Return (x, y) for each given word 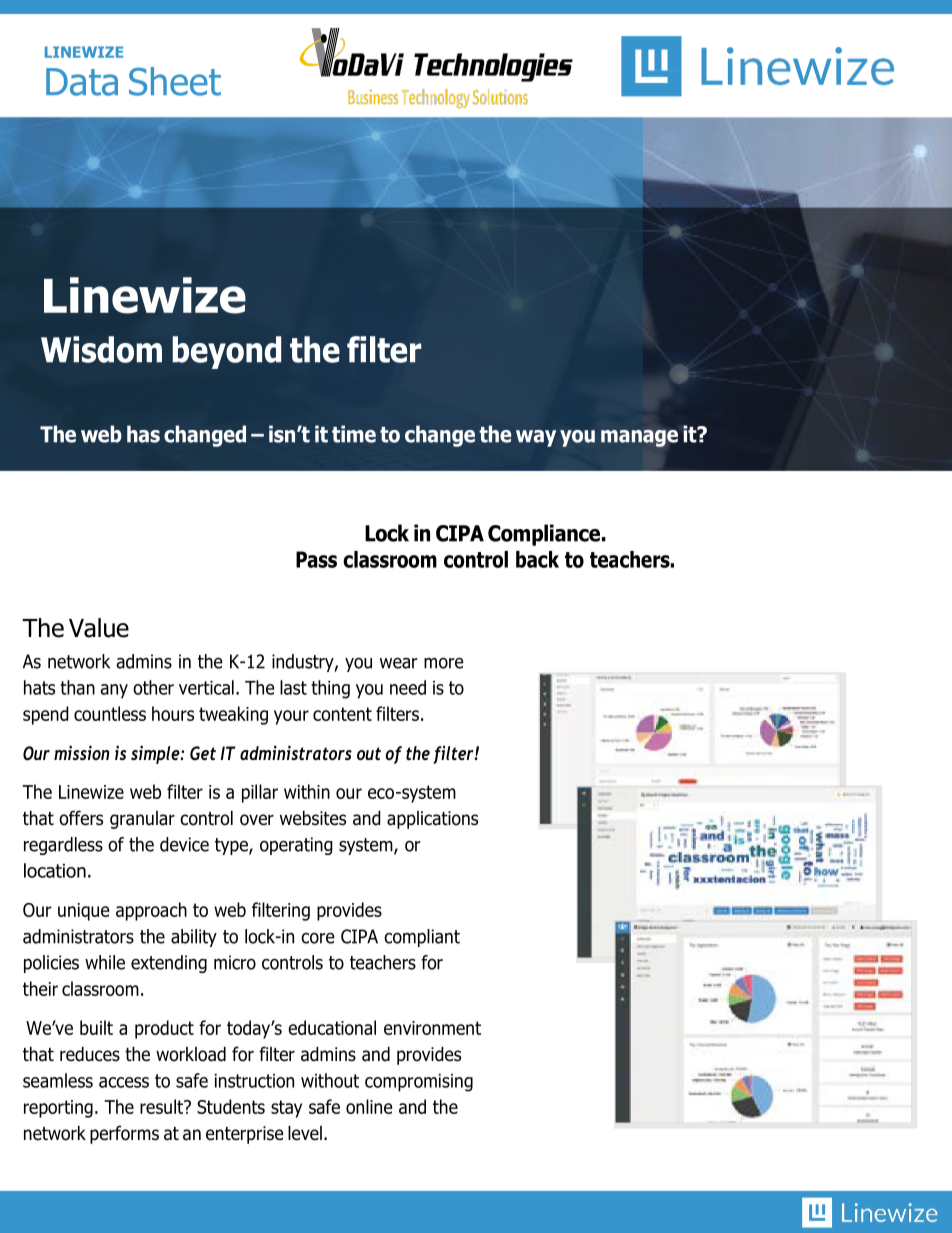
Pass (316, 559)
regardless (63, 846)
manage (639, 438)
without (330, 1080)
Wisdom (101, 349)
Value (99, 628)
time (354, 434)
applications (432, 820)
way (536, 438)
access (124, 1082)
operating (296, 846)
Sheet (175, 81)
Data (82, 82)
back (537, 559)
